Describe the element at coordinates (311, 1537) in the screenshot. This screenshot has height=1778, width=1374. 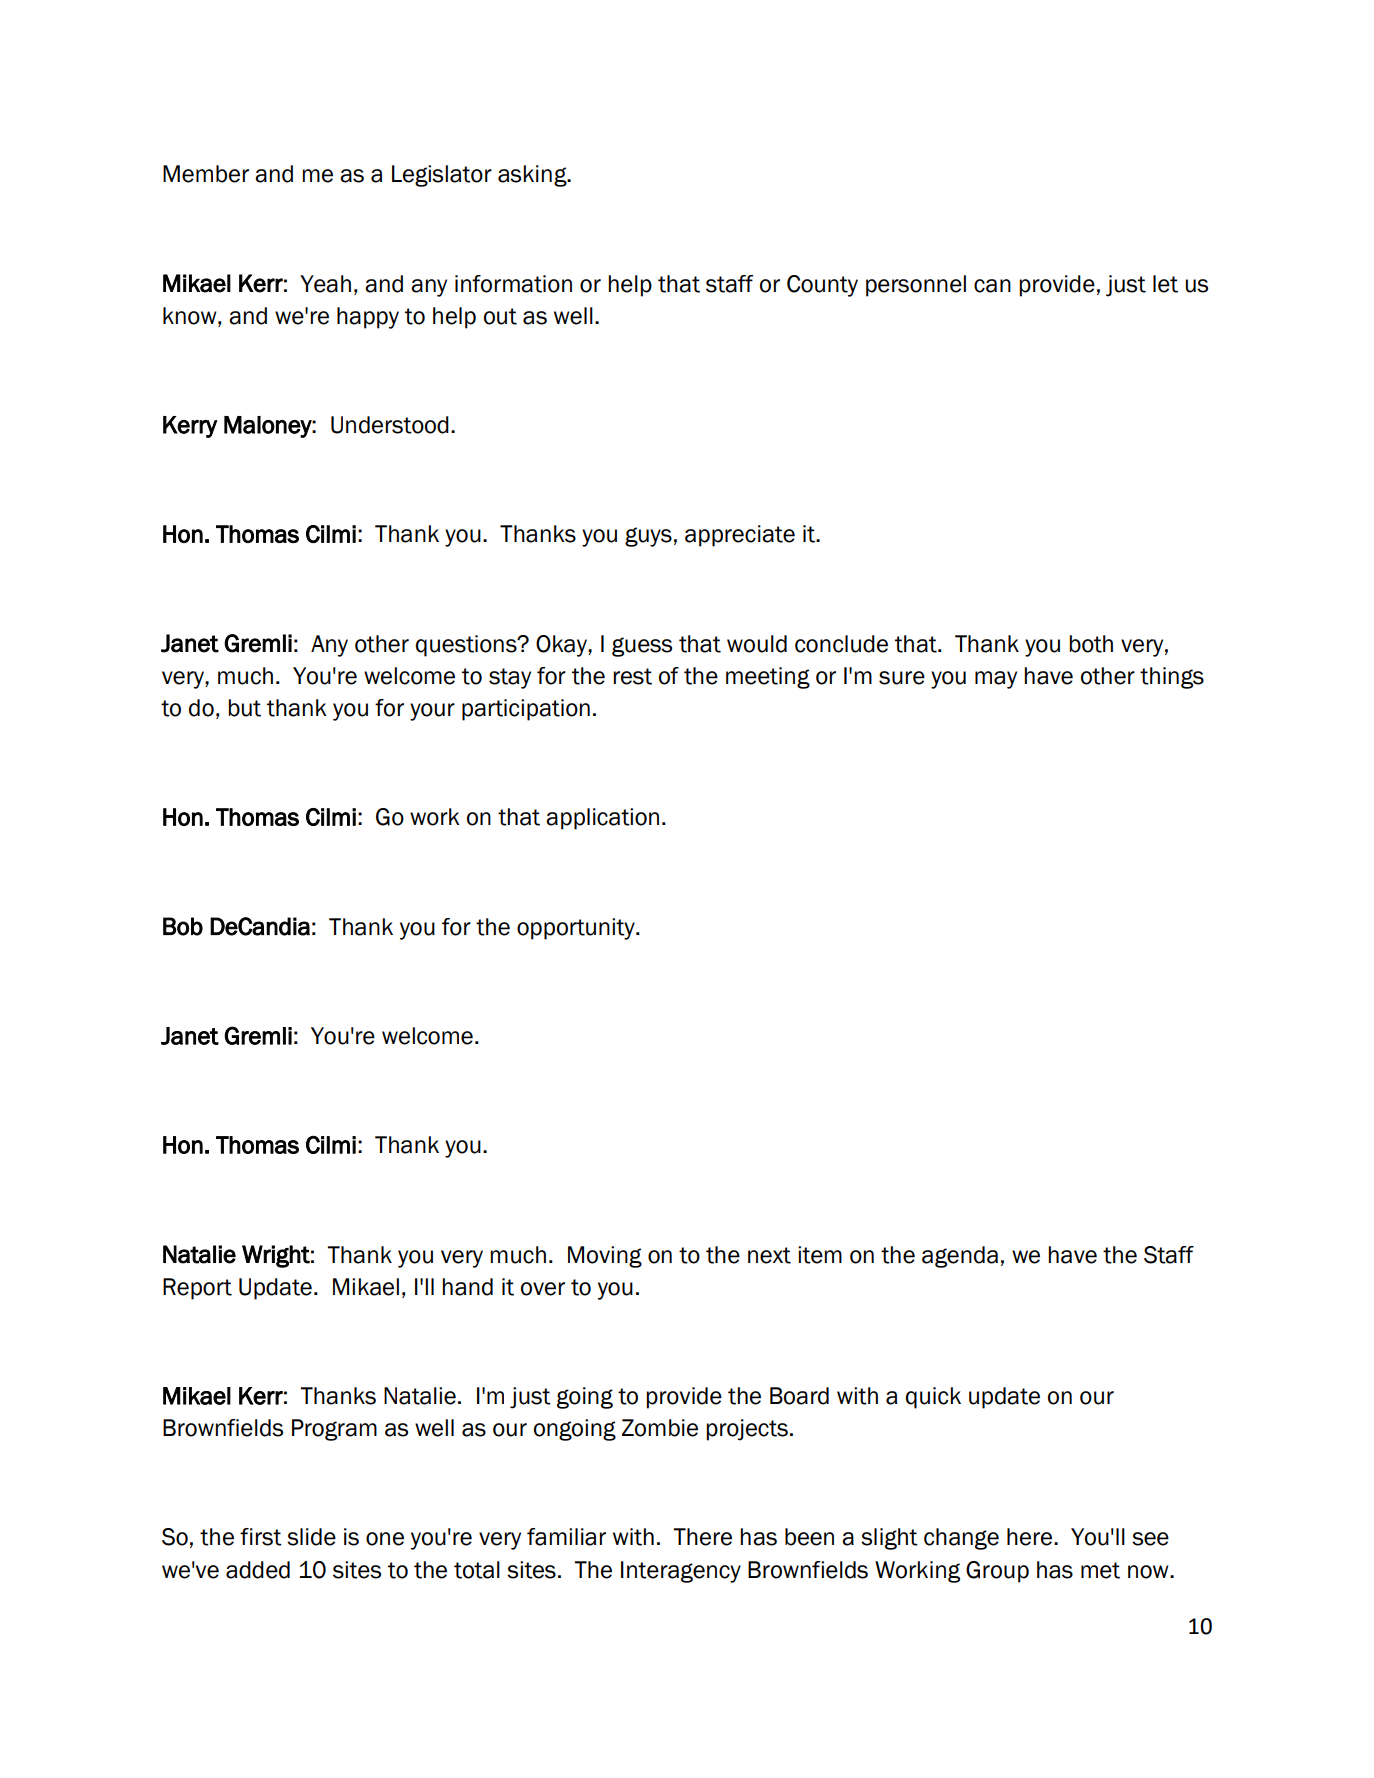
I see `slide` at that location.
